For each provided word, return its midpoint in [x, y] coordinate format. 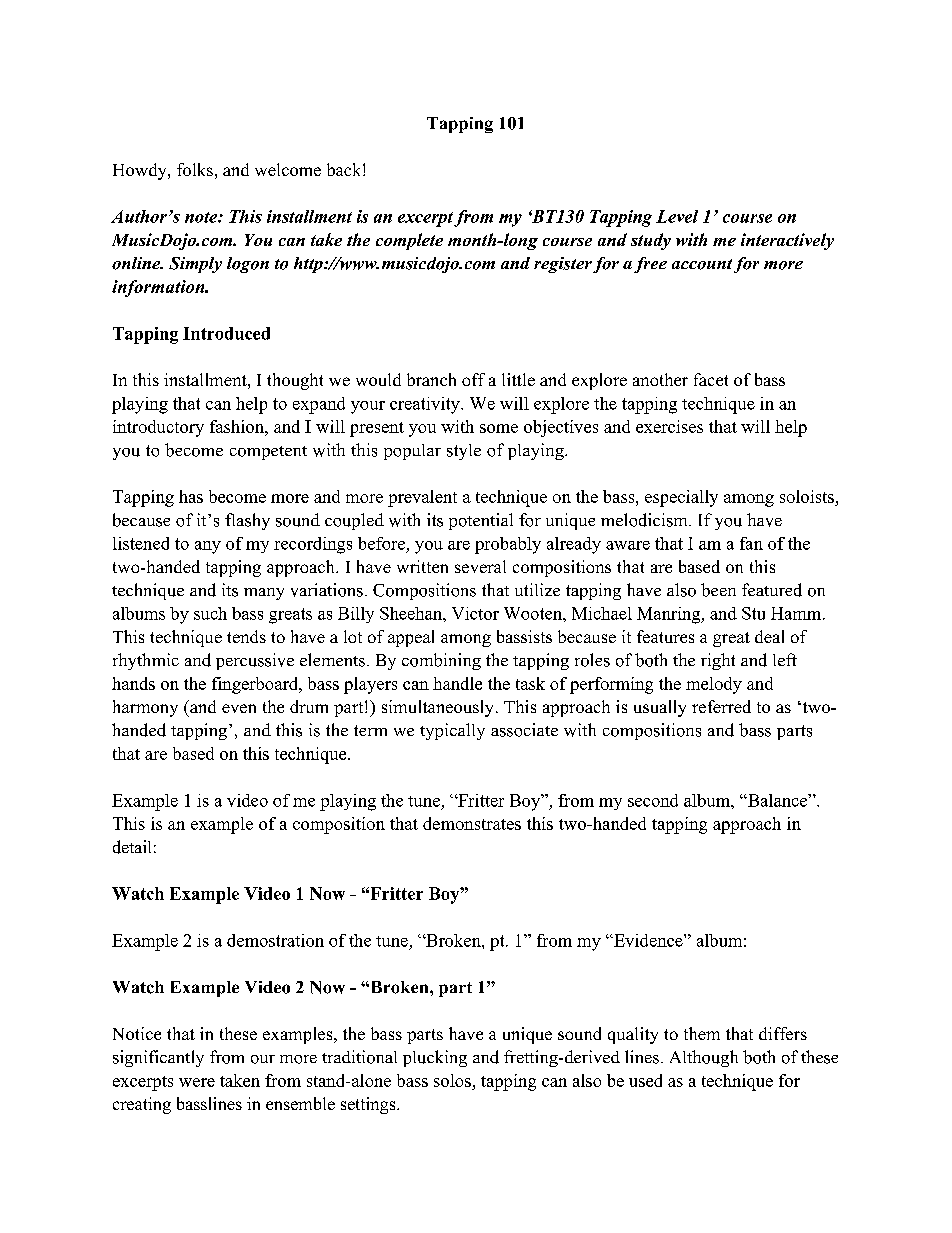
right [718, 661]
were [197, 1082]
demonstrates [472, 823]
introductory [158, 428]
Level [677, 216]
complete [409, 241]
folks [195, 169]
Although [704, 1058]
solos [452, 1080]
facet [711, 379]
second [653, 800]
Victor [475, 613]
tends [246, 636]
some [499, 428]
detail [132, 847]
